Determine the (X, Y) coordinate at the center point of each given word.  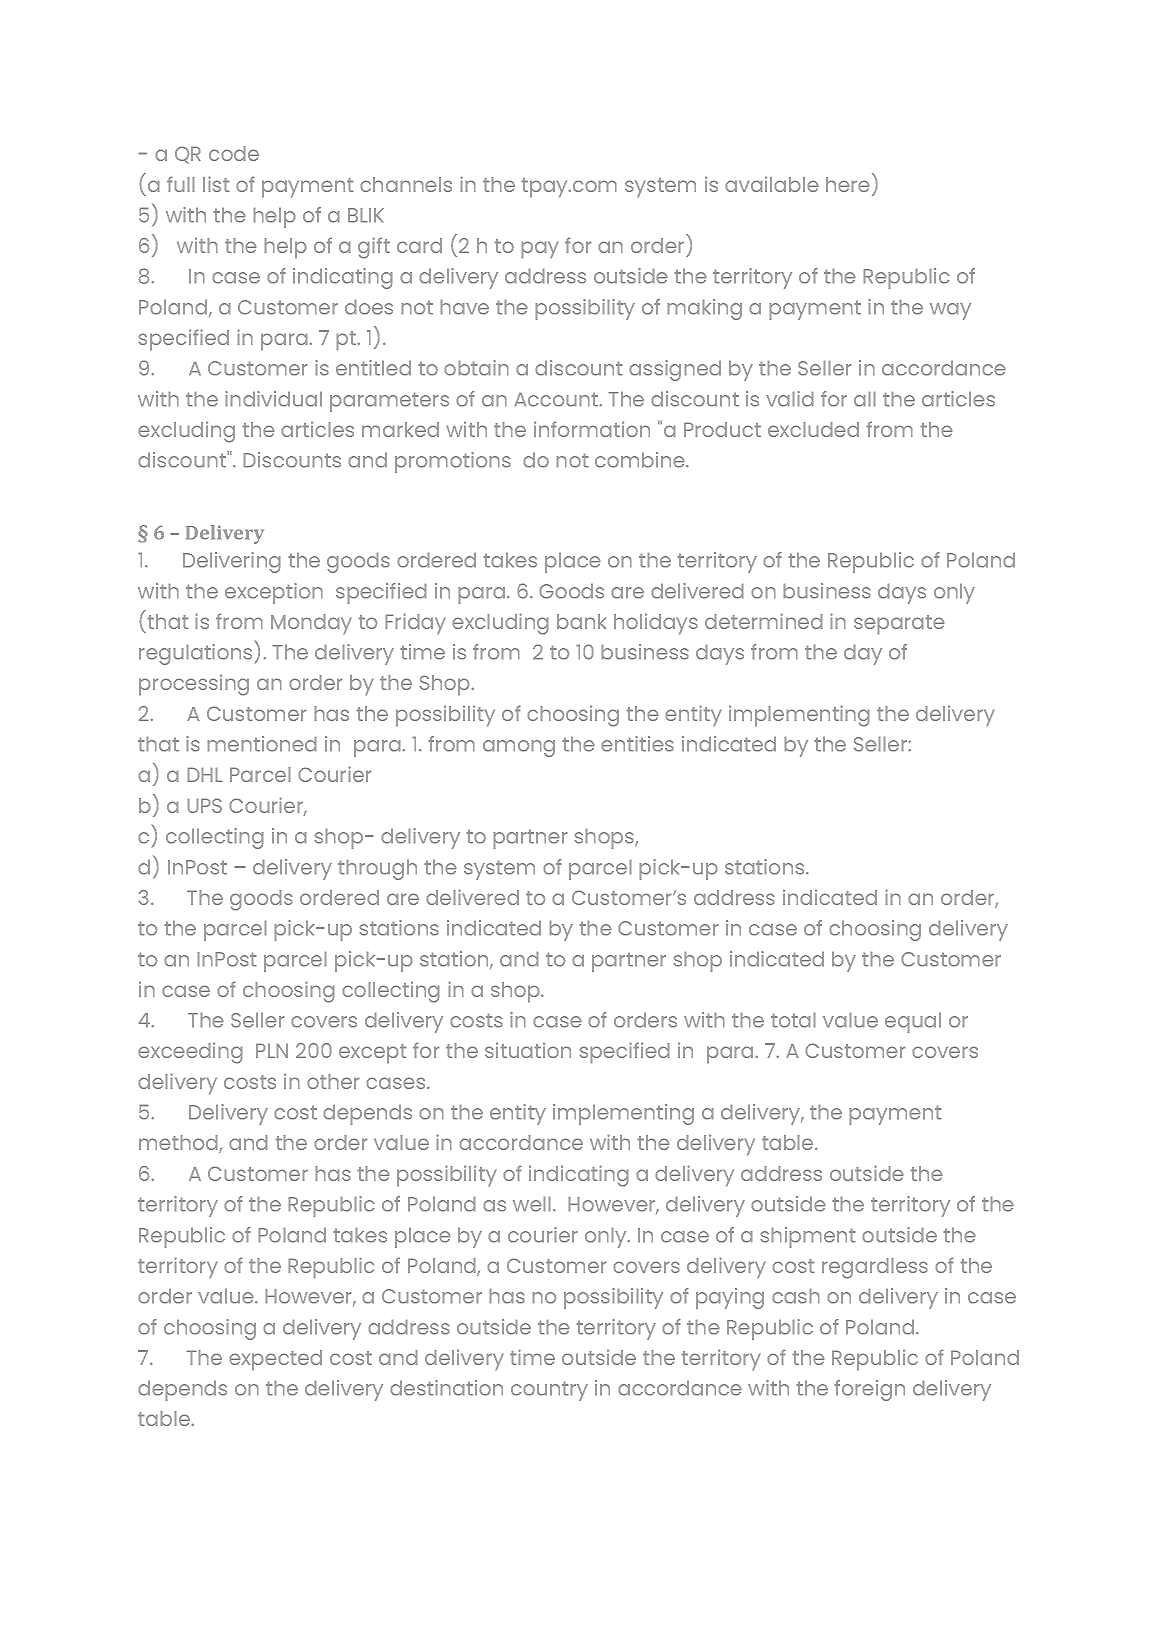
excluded (813, 429)
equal (913, 1022)
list (216, 184)
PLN (272, 1050)
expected (275, 1360)
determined (764, 621)
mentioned (262, 744)
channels (406, 184)
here (848, 184)
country (549, 1391)
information (592, 429)
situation (528, 1050)
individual (273, 399)
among (519, 748)
